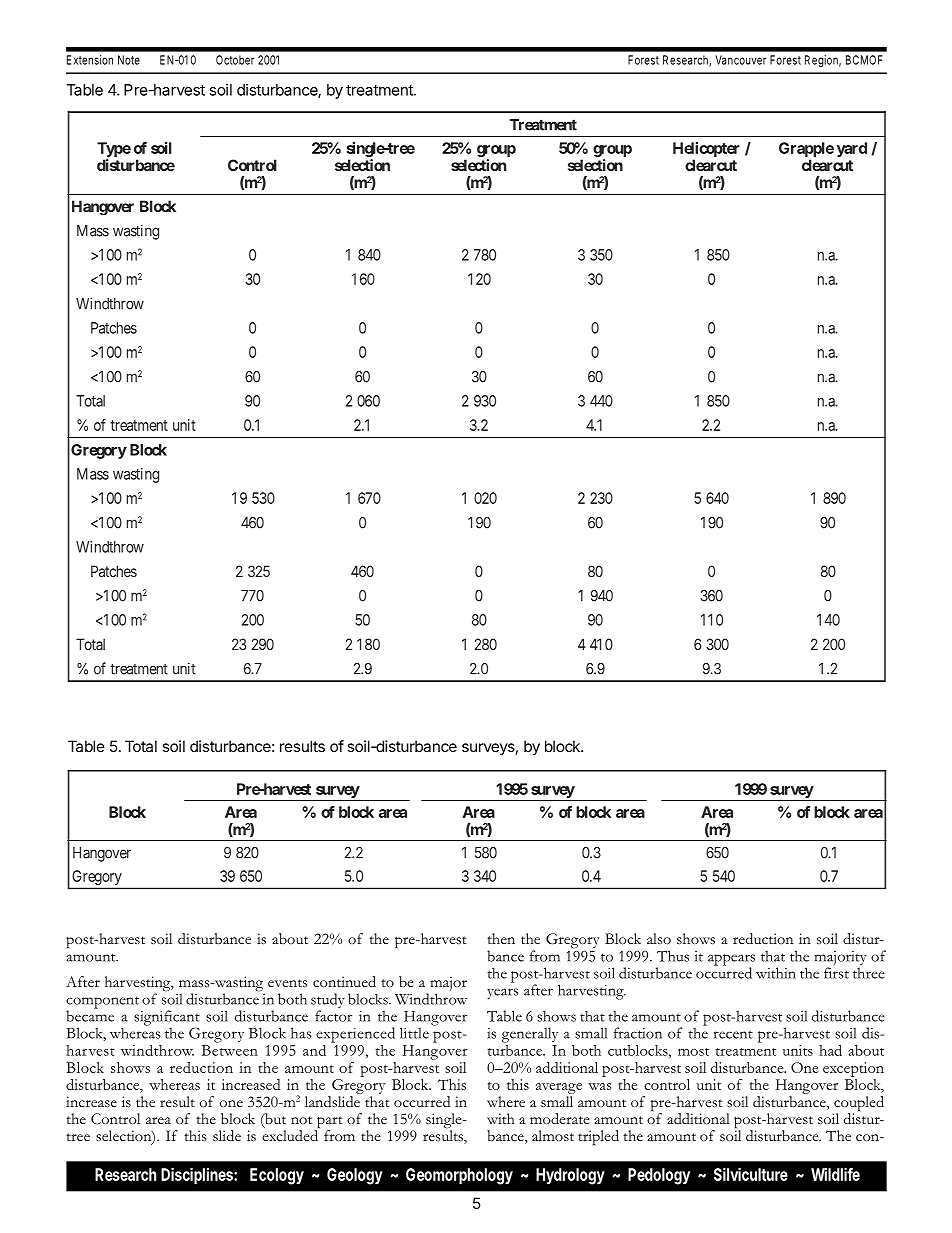 The image size is (952, 1233). I want to click on Vancouver, so click(740, 60).
